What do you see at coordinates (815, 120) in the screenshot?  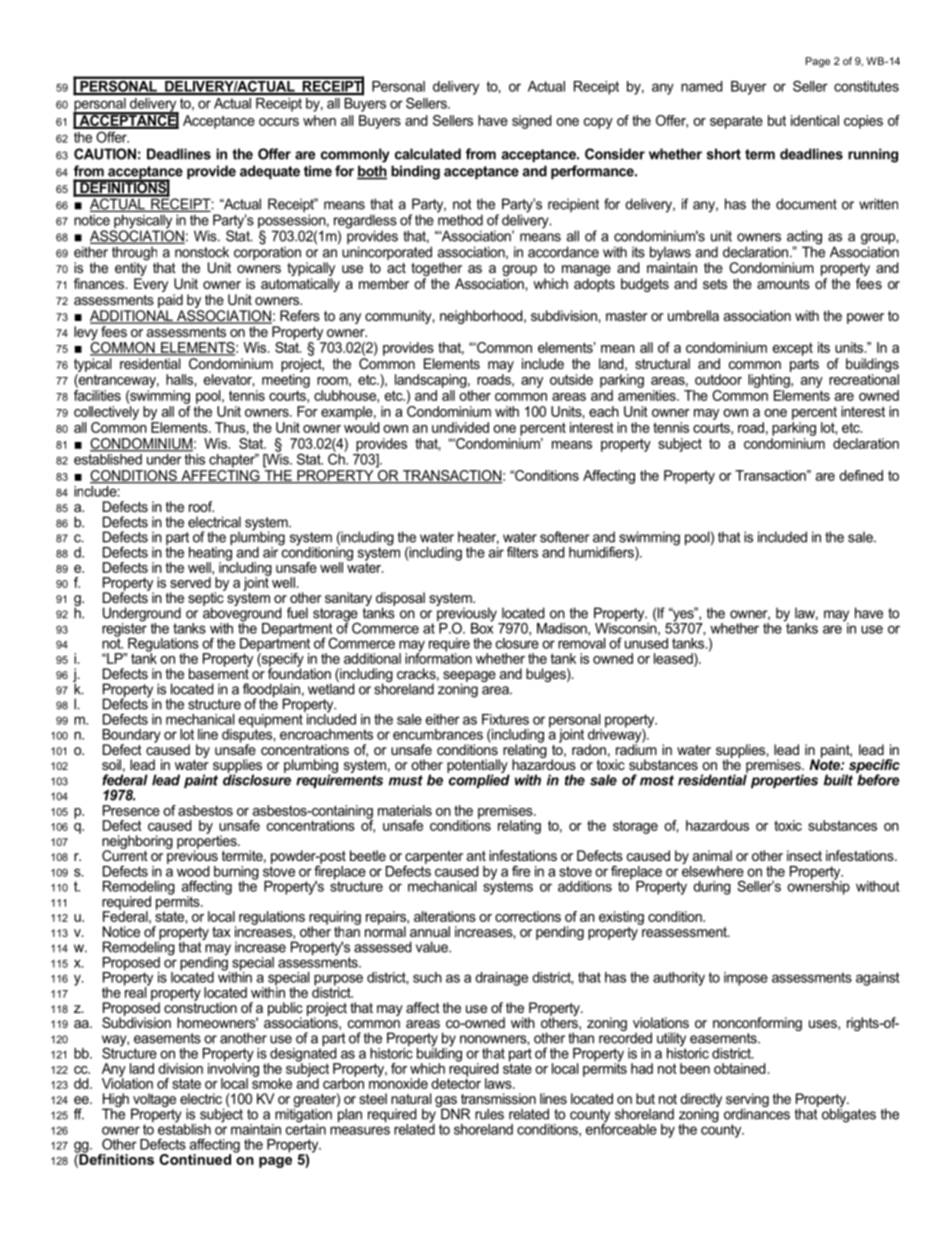 I see `identical` at bounding box center [815, 120].
